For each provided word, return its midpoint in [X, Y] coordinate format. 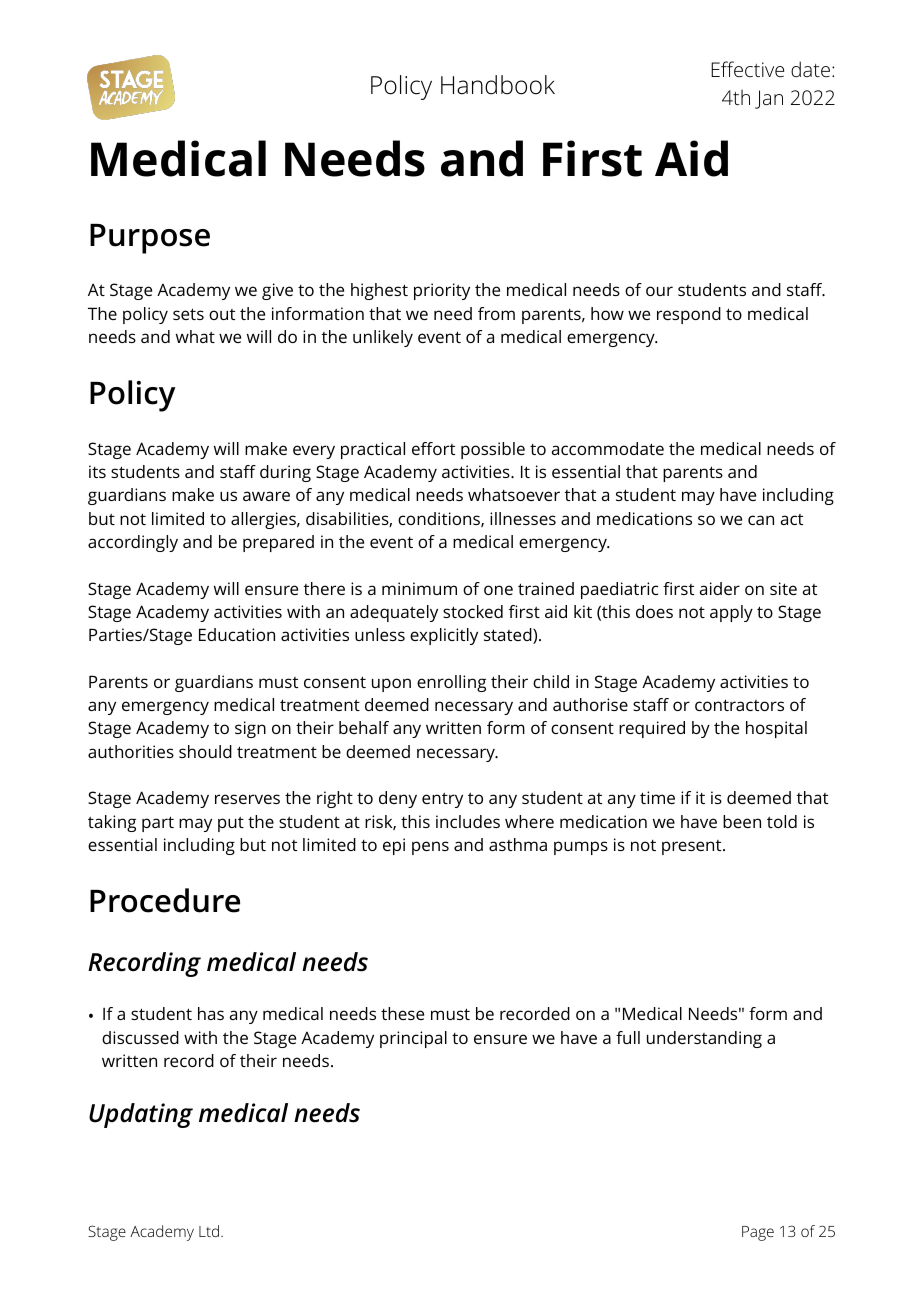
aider [720, 588]
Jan [769, 99]
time [657, 797]
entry [442, 800]
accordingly [133, 543]
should [205, 751]
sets [188, 314]
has [211, 1013]
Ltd [210, 1231]
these [402, 1013]
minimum [419, 588]
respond [689, 315]
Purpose [150, 239]
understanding [704, 1039]
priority [442, 291]
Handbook [498, 85]
